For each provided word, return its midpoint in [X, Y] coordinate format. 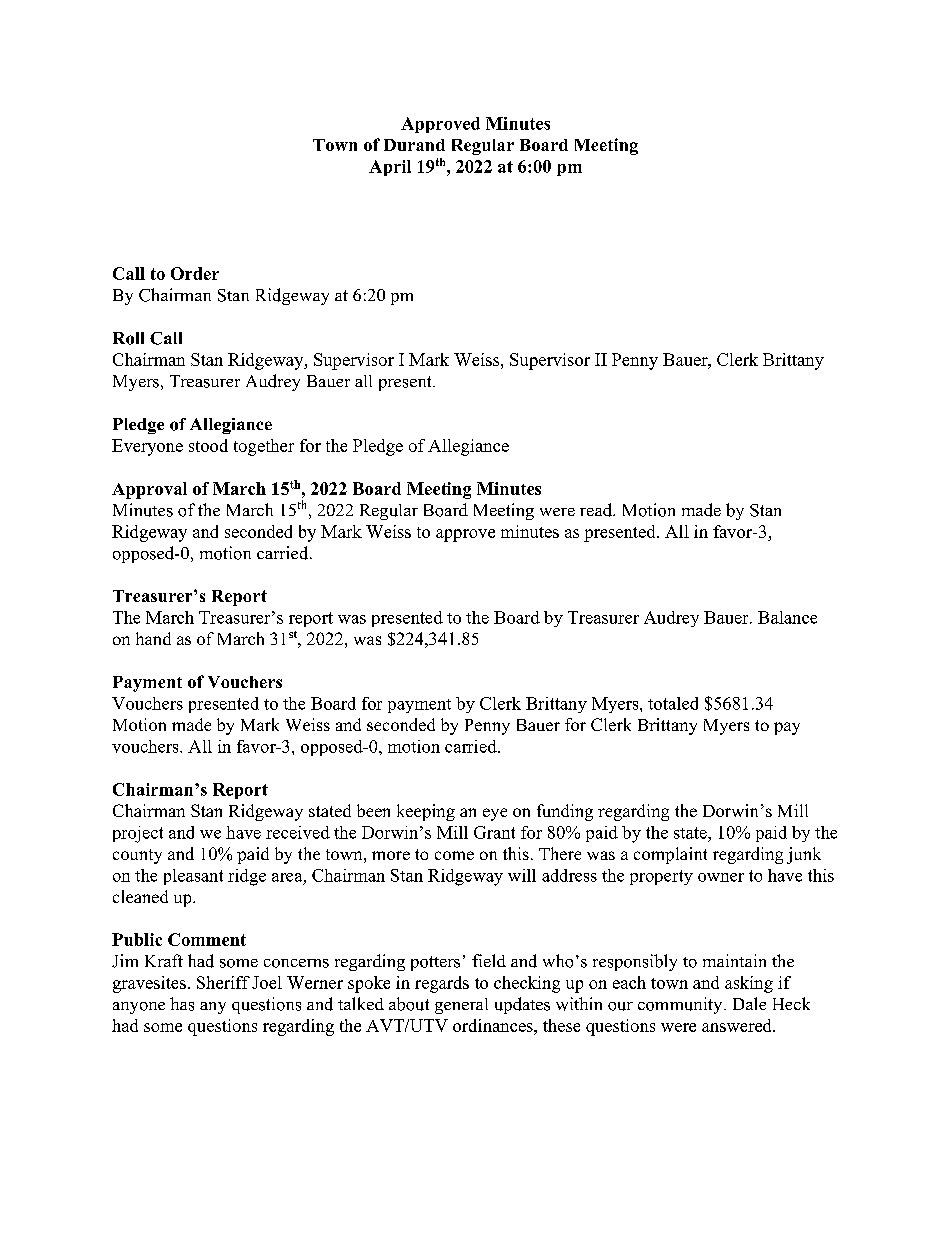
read [597, 510]
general [461, 1006]
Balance [787, 617]
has [182, 1004]
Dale [749, 1003]
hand [153, 638]
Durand [414, 145]
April [390, 168]
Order [195, 273]
